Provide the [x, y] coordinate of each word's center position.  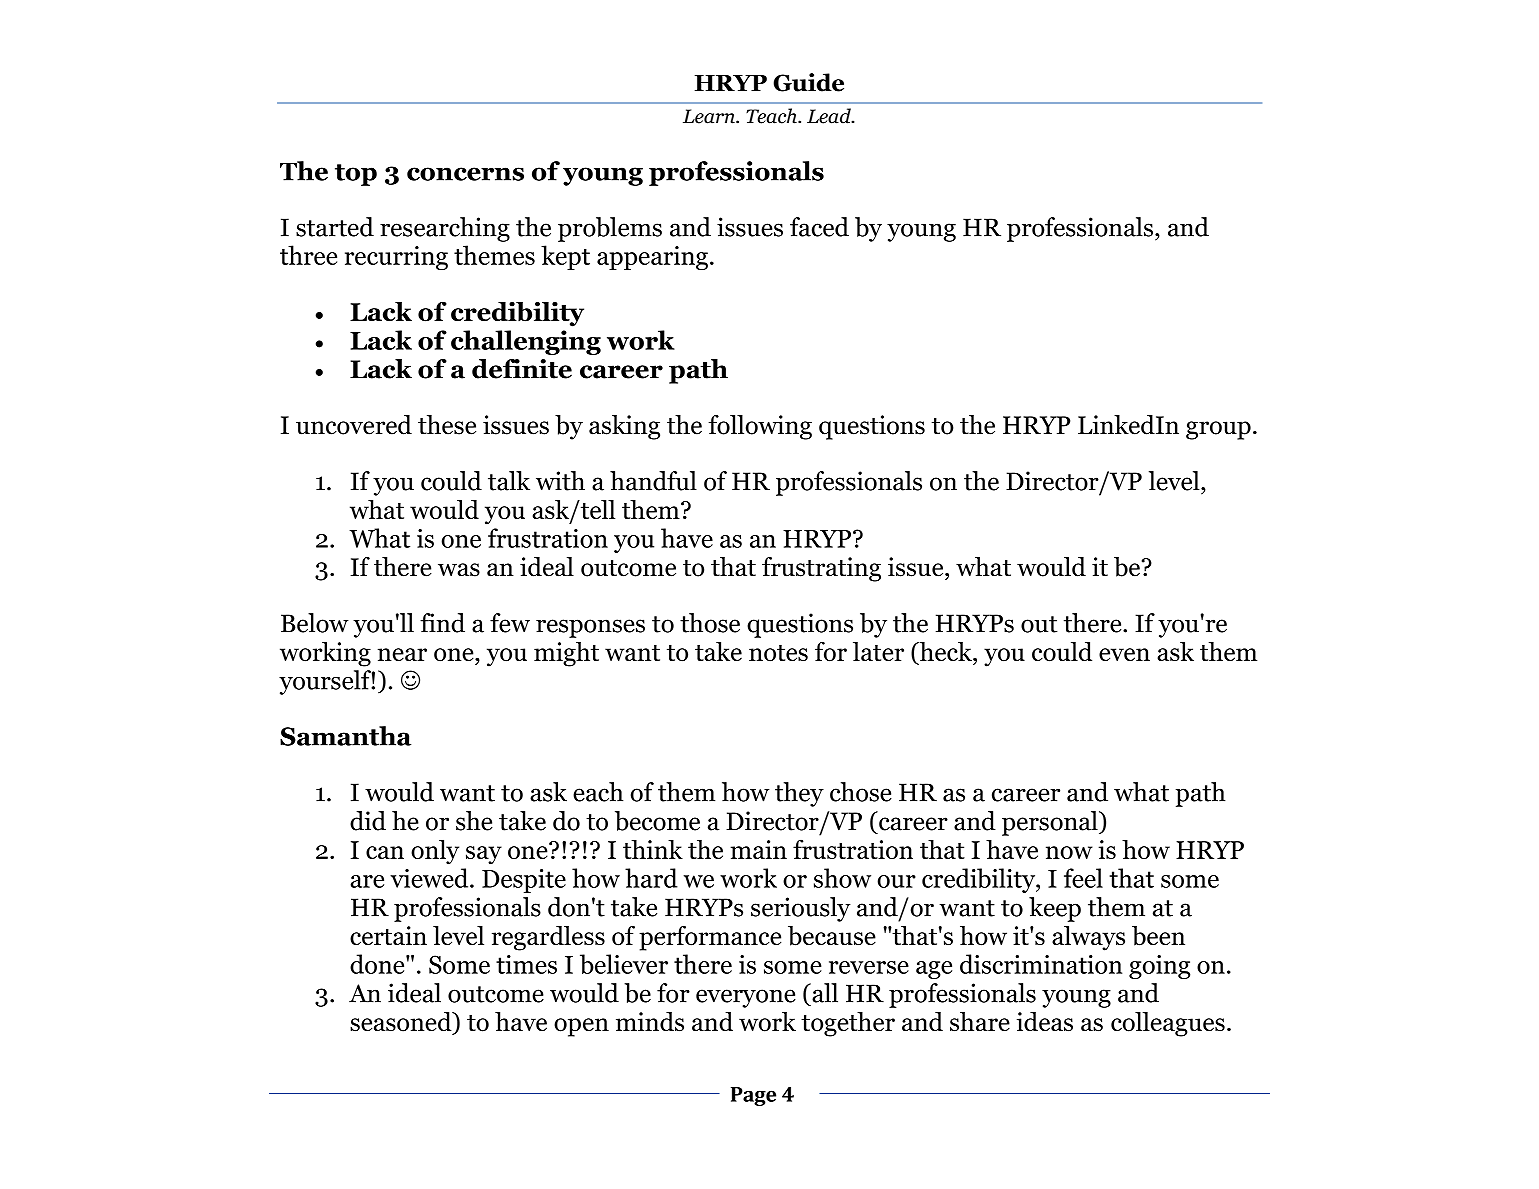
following [760, 427]
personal [1051, 823]
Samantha [345, 736]
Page [753, 1096]
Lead [830, 116]
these [447, 425]
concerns [465, 174]
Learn [710, 116]
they [799, 794]
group [1218, 430]
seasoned [402, 1023]
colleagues [1168, 1024]
